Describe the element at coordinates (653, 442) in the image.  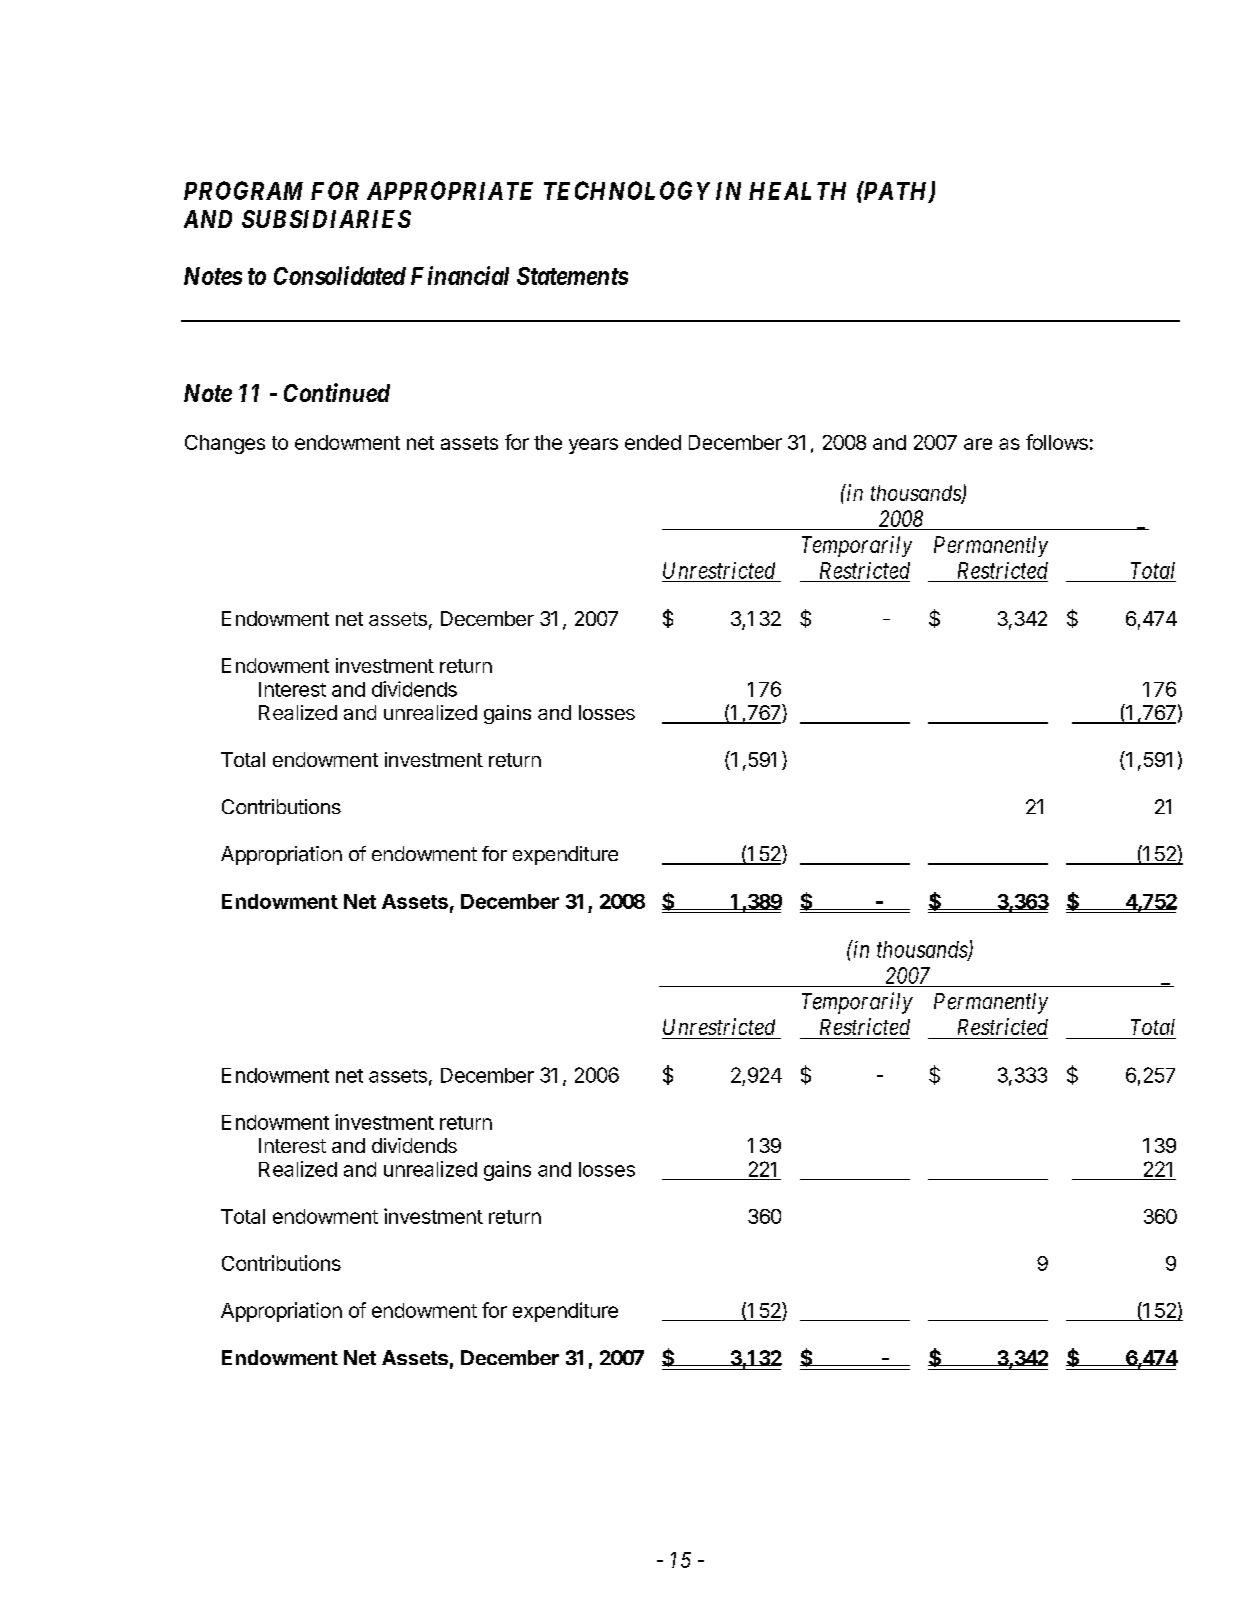
I see `ended` at that location.
